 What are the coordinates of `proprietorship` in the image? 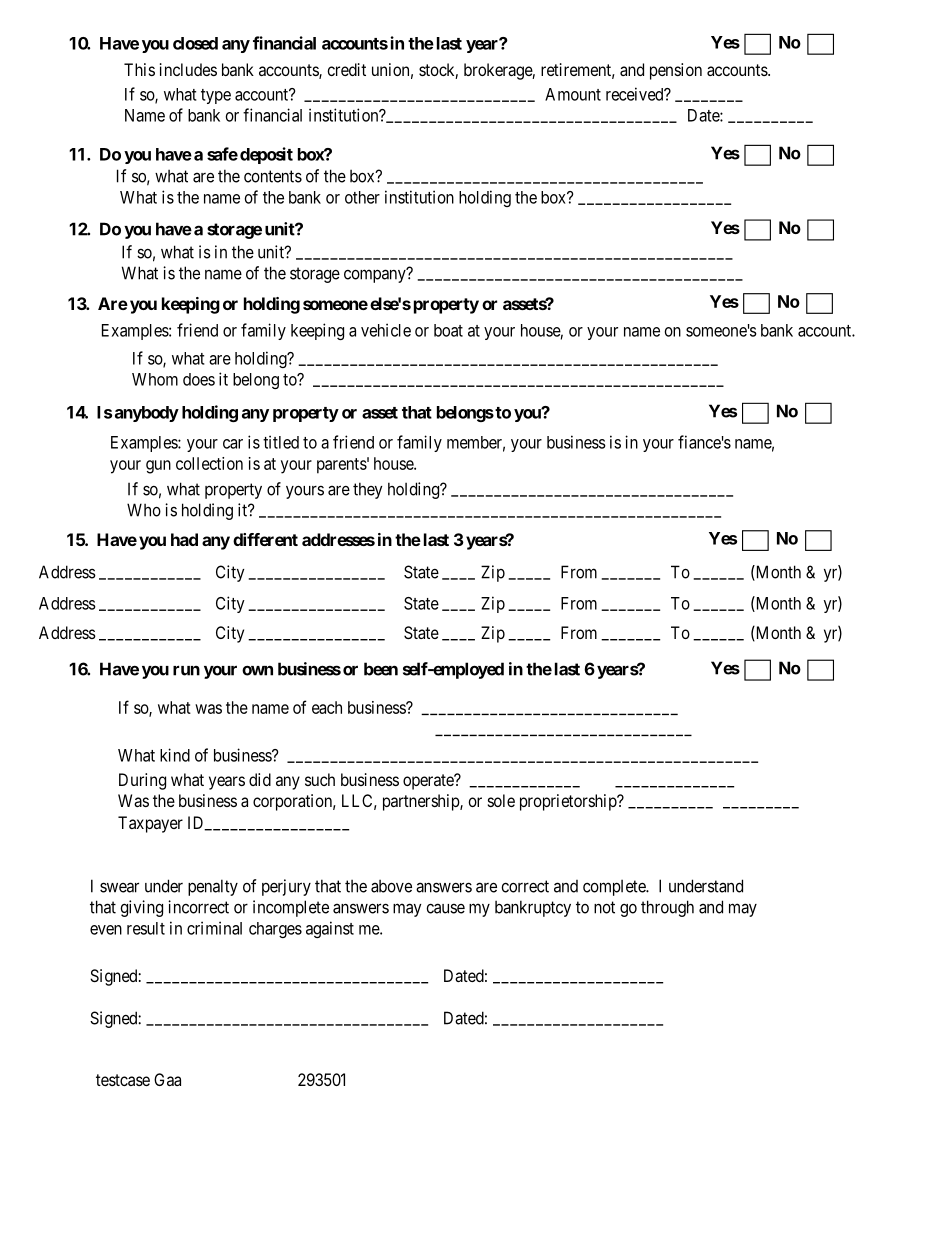 It's located at (569, 802).
